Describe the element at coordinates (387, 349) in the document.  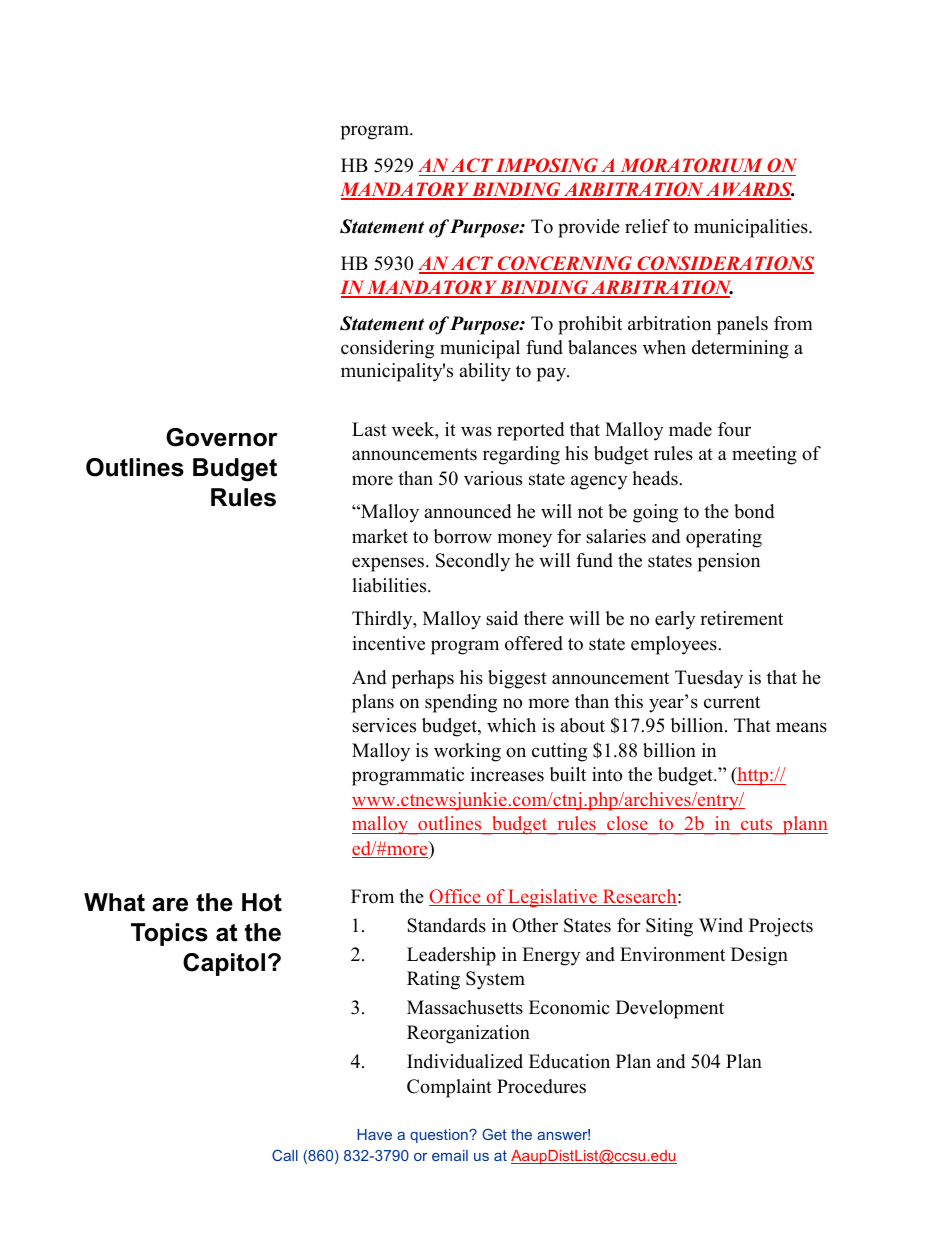
I see `considering` at that location.
